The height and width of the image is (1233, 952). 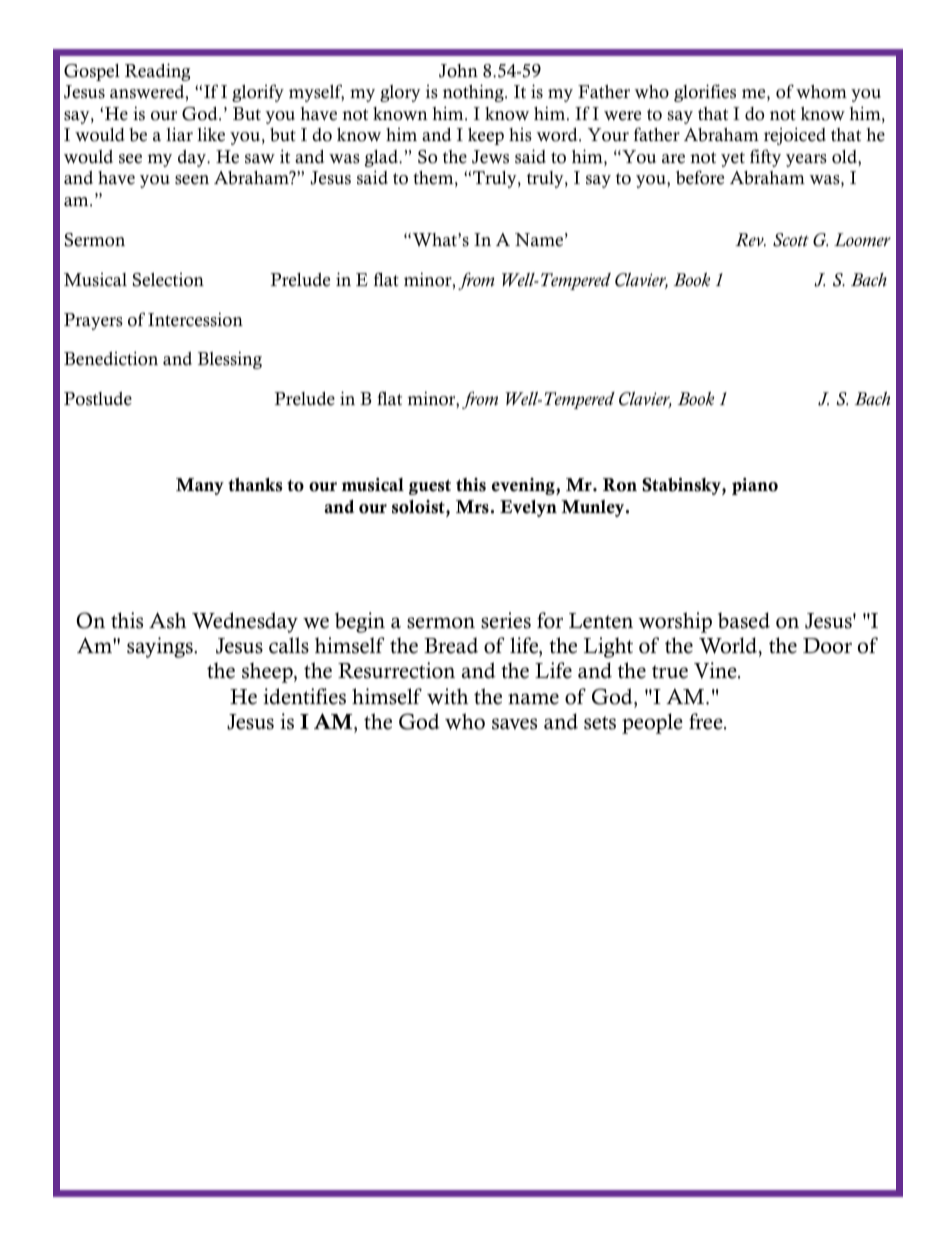 I want to click on Ron, so click(x=620, y=485).
